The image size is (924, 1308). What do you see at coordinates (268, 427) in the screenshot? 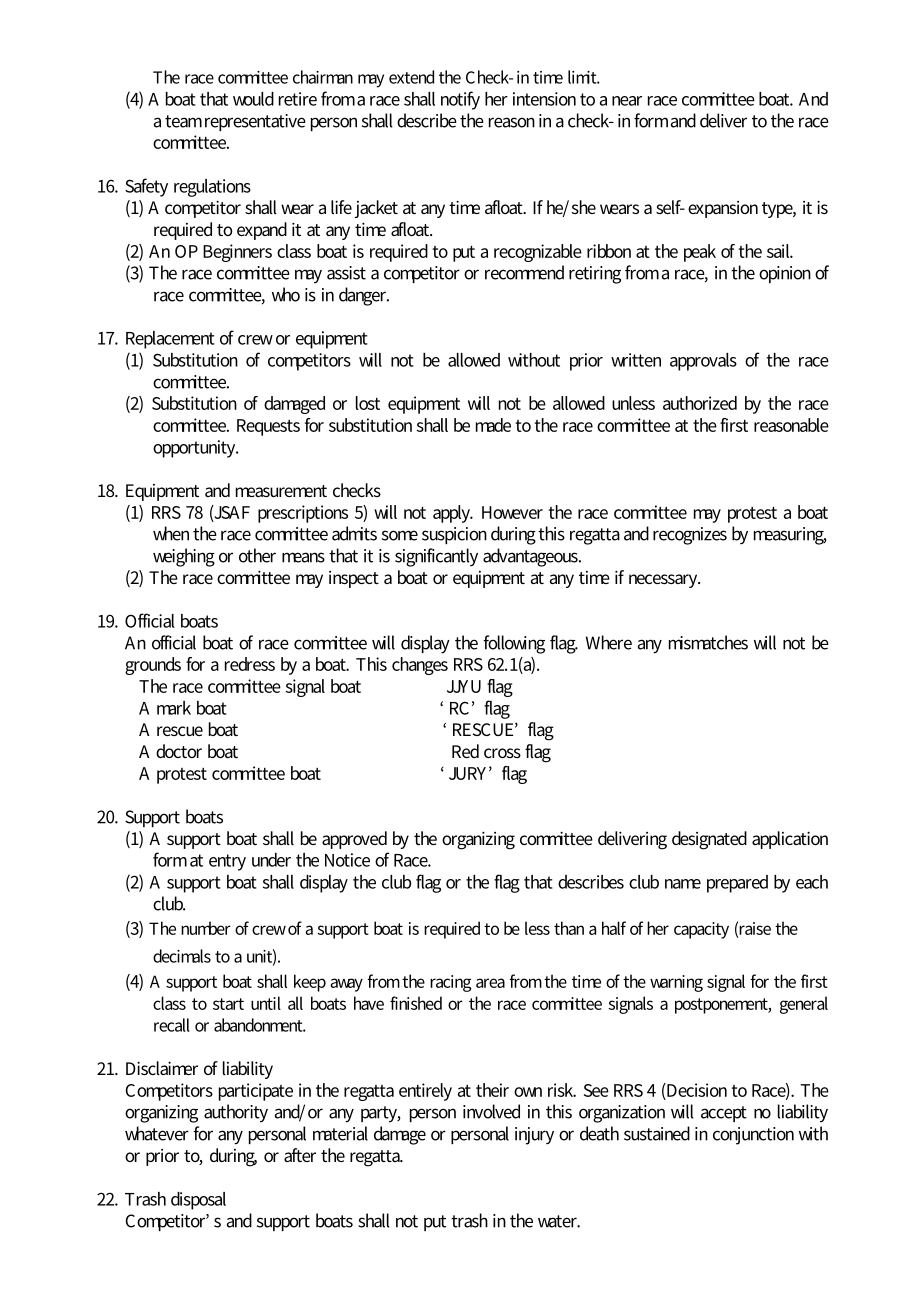
I see `Requests` at bounding box center [268, 427].
